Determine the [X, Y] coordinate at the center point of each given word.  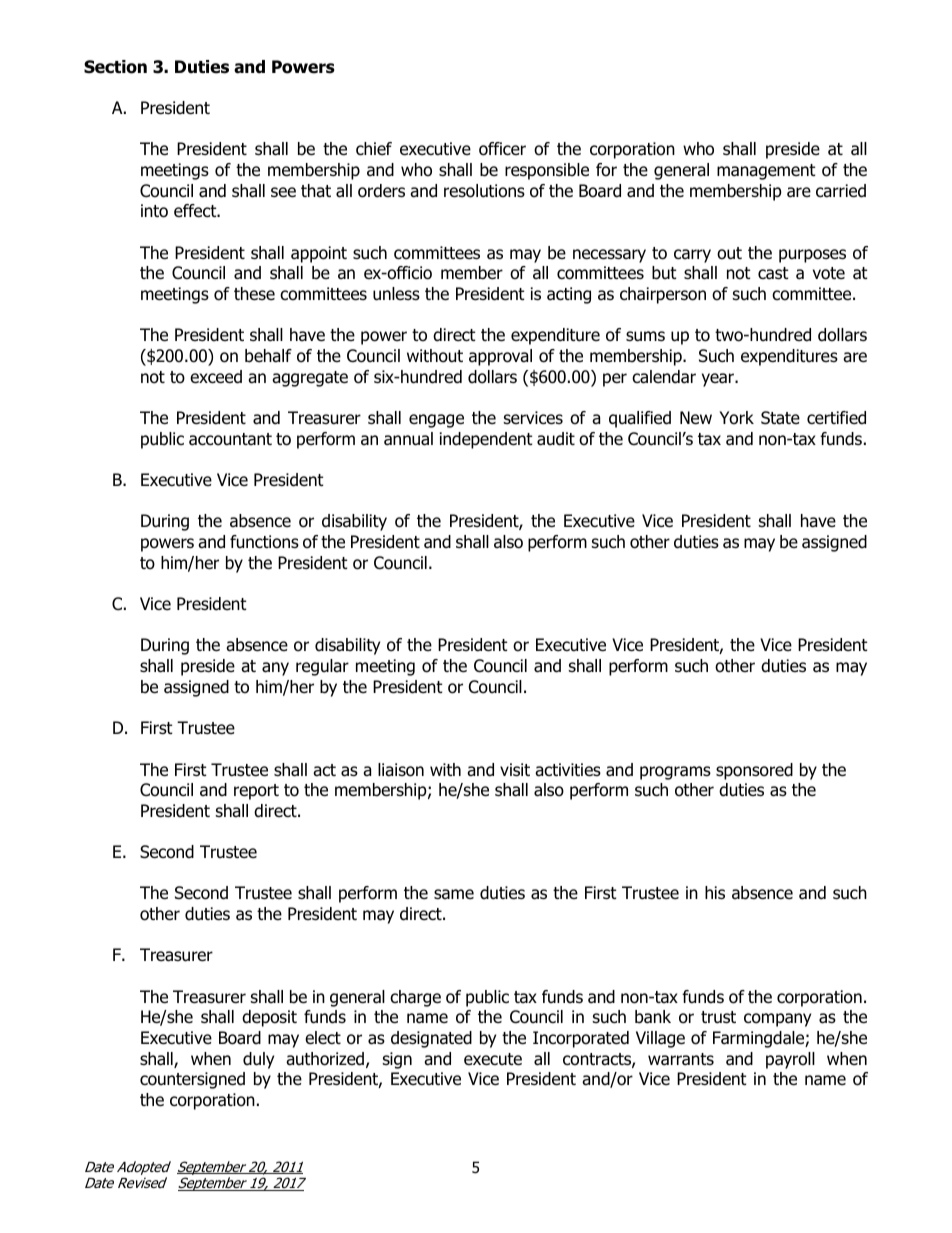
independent [486, 440]
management [766, 172]
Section [115, 67]
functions [264, 542]
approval [500, 357]
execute [493, 1059]
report [256, 792]
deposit [269, 1018]
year [719, 380]
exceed [216, 377]
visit [515, 770]
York [736, 418]
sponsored [754, 771]
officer [502, 149]
